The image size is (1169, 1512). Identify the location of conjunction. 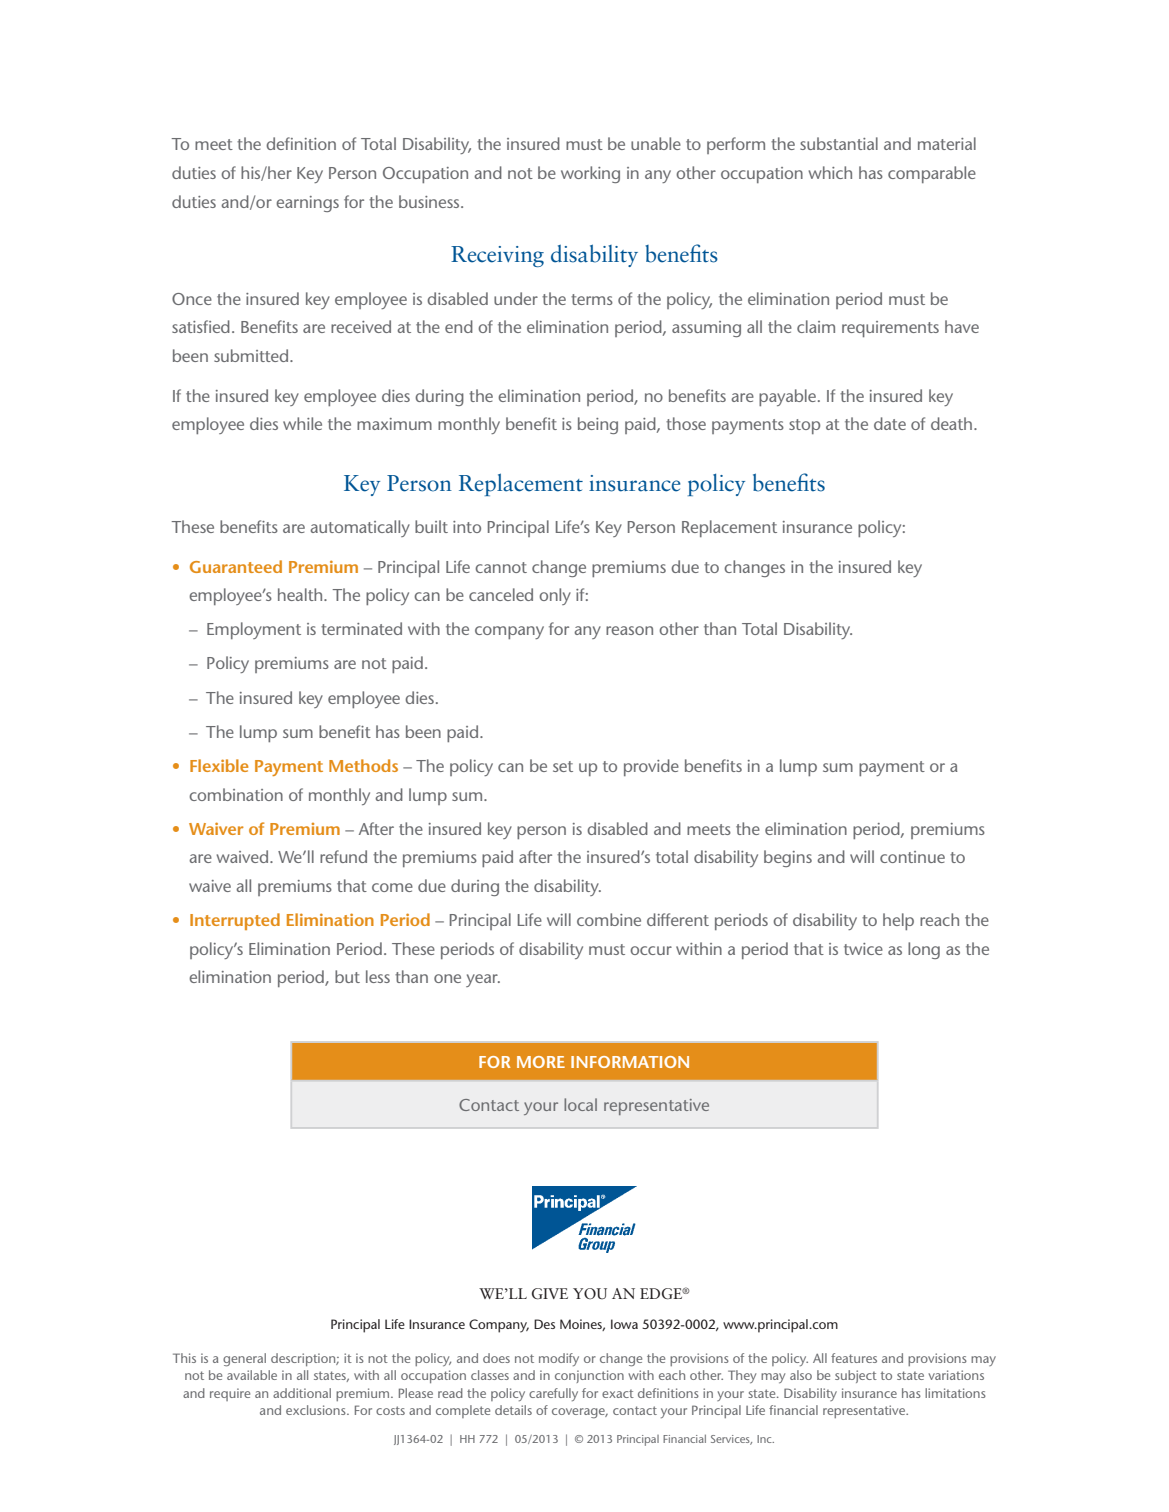
(589, 1376).
